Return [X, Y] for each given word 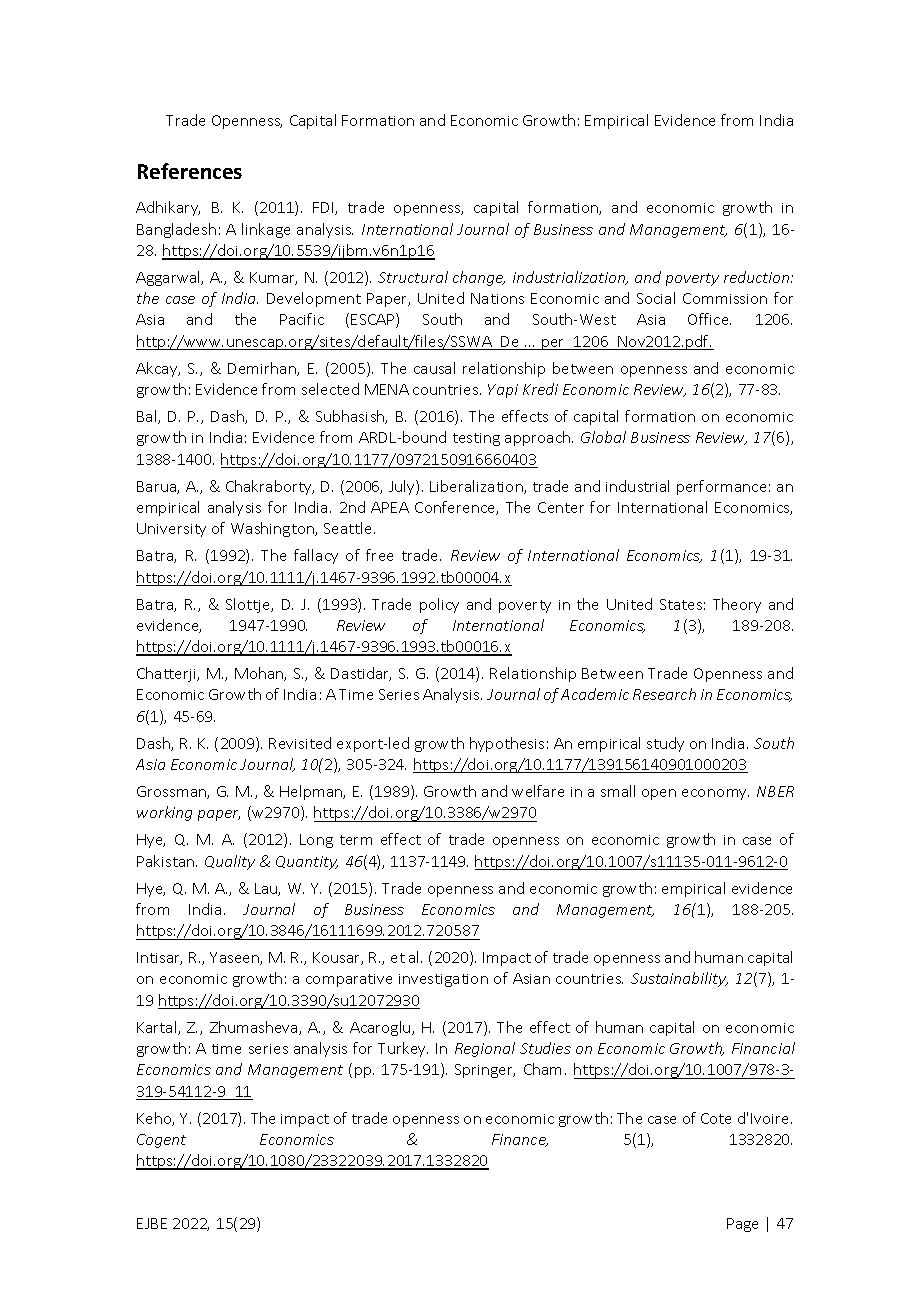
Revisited [300, 743]
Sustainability [679, 979]
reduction [758, 277]
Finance [520, 1140]
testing [476, 439]
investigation [443, 980]
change [479, 278]
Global [603, 437]
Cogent [161, 1141]
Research [664, 694]
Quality [230, 862]
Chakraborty [270, 487]
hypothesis [507, 744]
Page [742, 1225]
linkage [266, 230]
